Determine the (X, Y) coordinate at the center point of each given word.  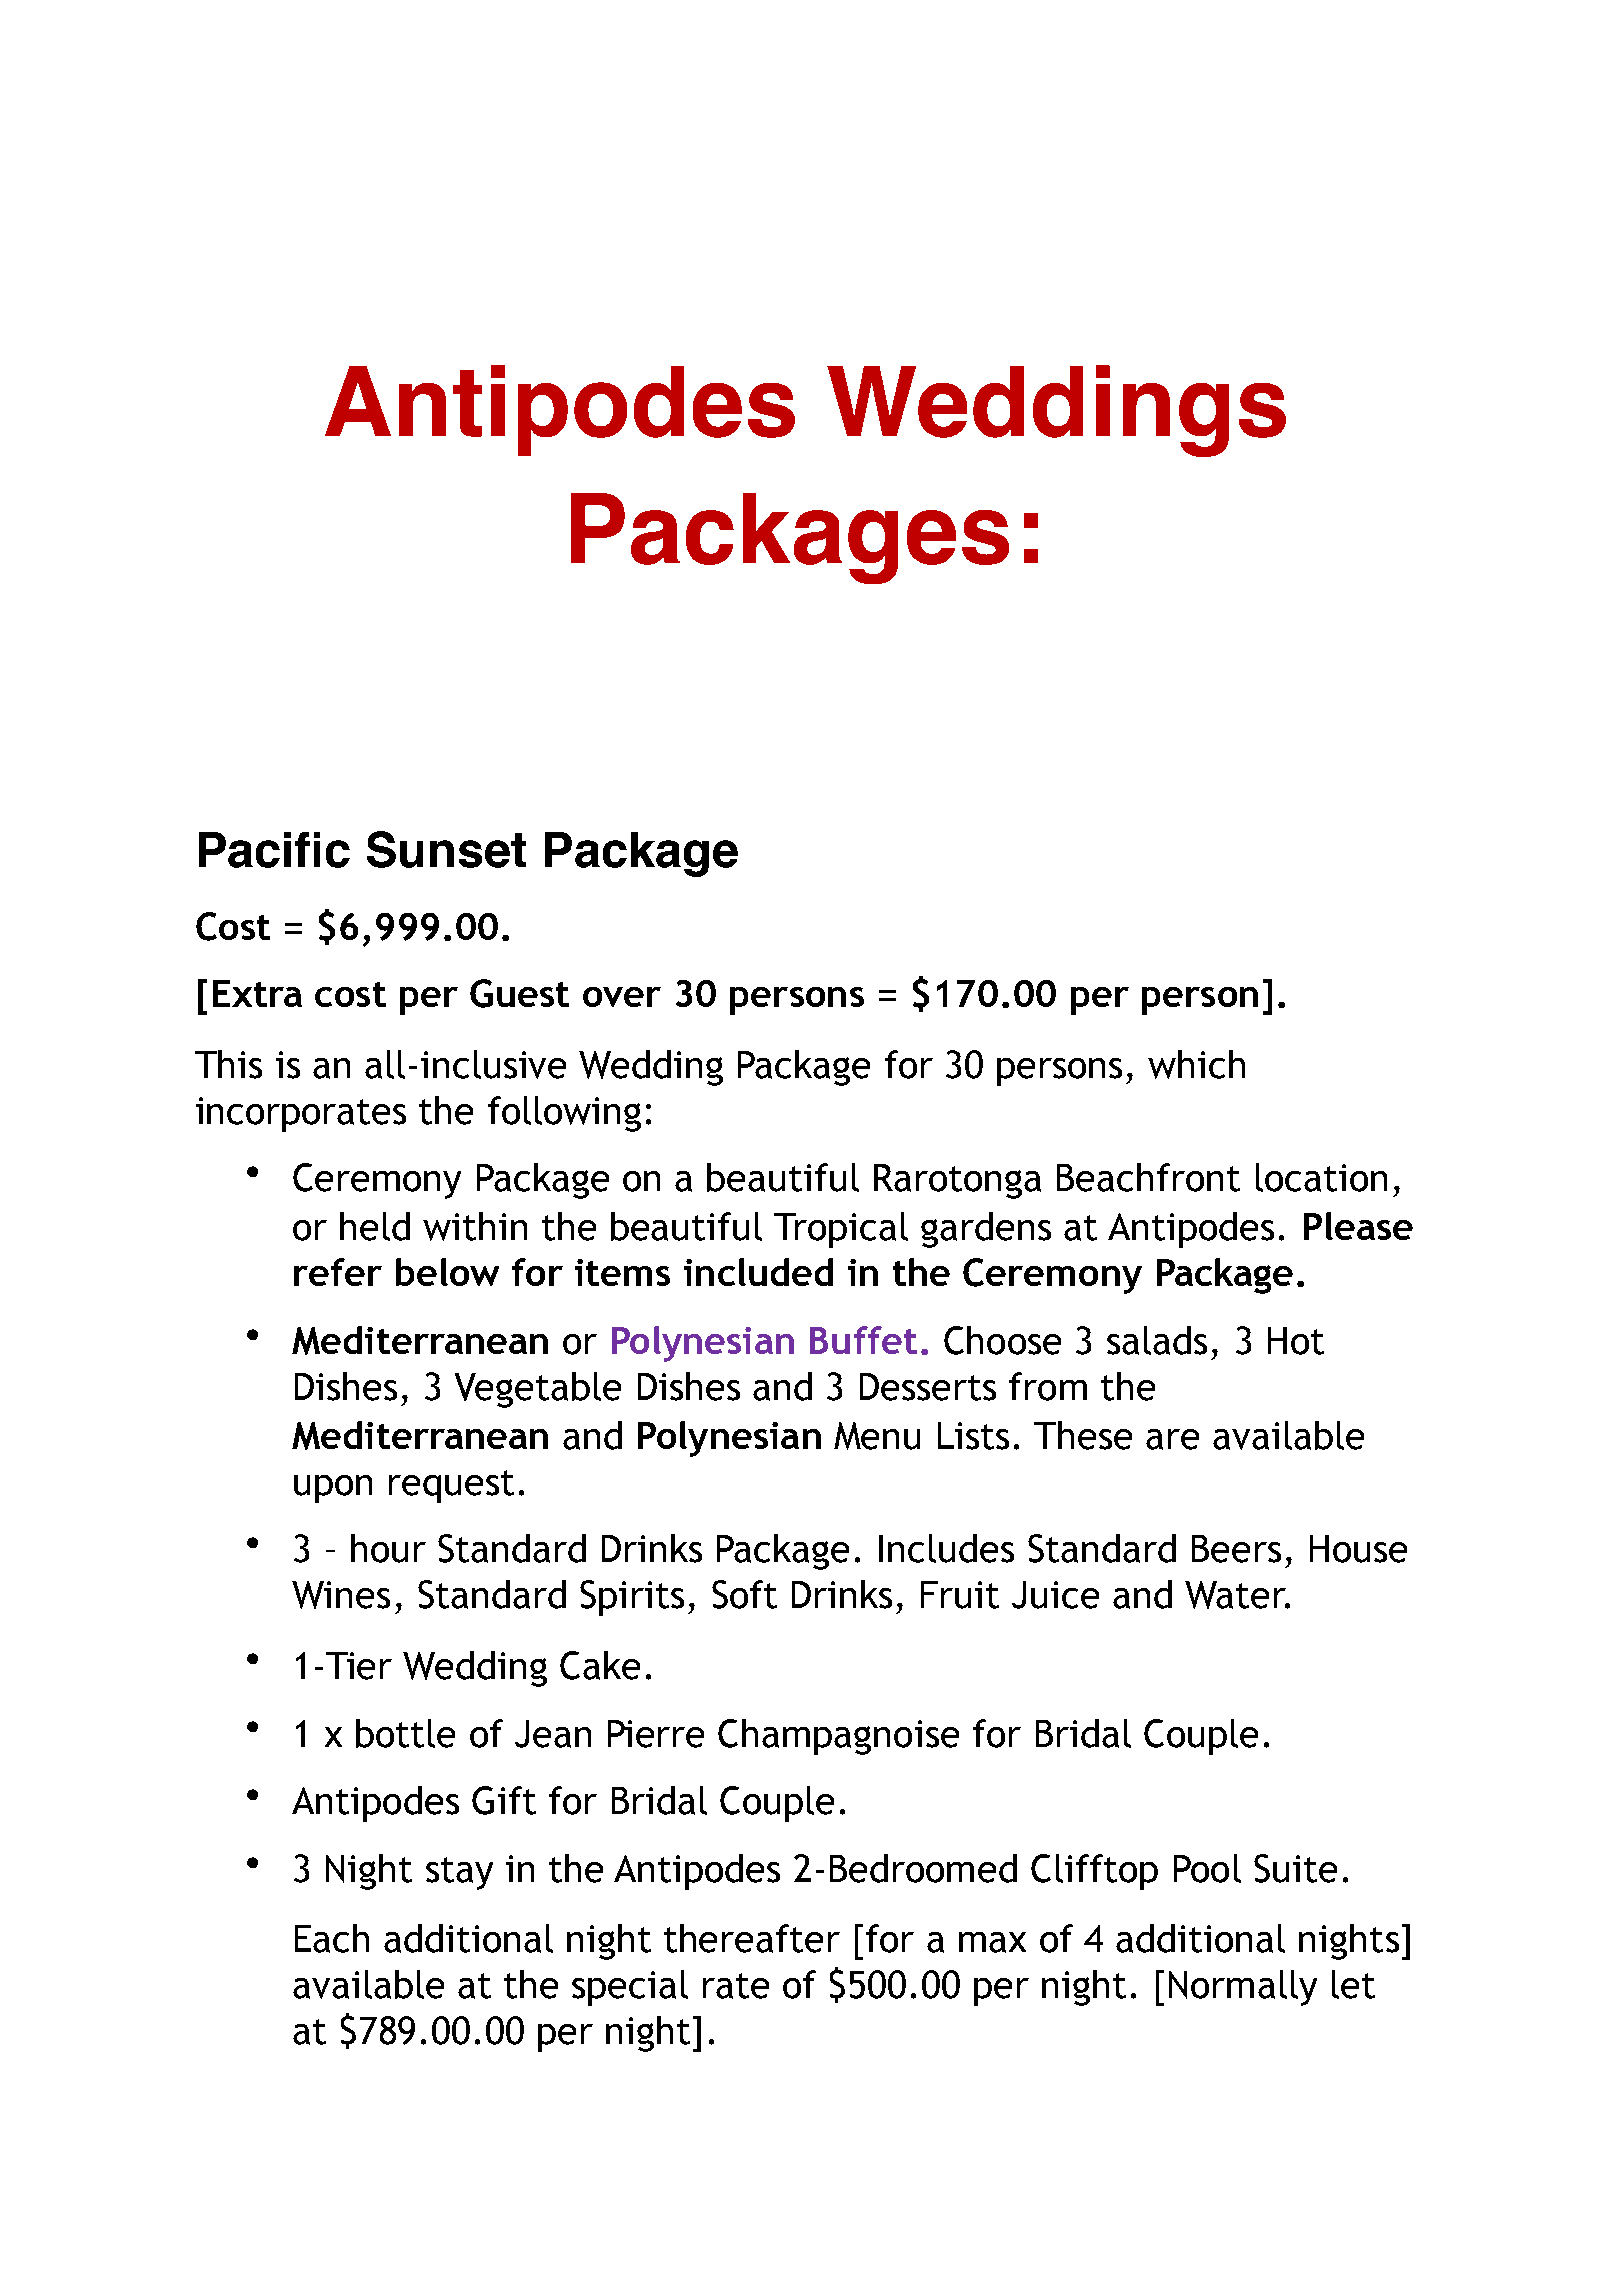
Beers (1236, 1549)
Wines (341, 1595)
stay (459, 1873)
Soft (744, 1594)
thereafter (752, 1938)
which (1196, 1064)
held (375, 1226)
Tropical (841, 1230)
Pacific (274, 850)
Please (1358, 1226)
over (622, 997)
